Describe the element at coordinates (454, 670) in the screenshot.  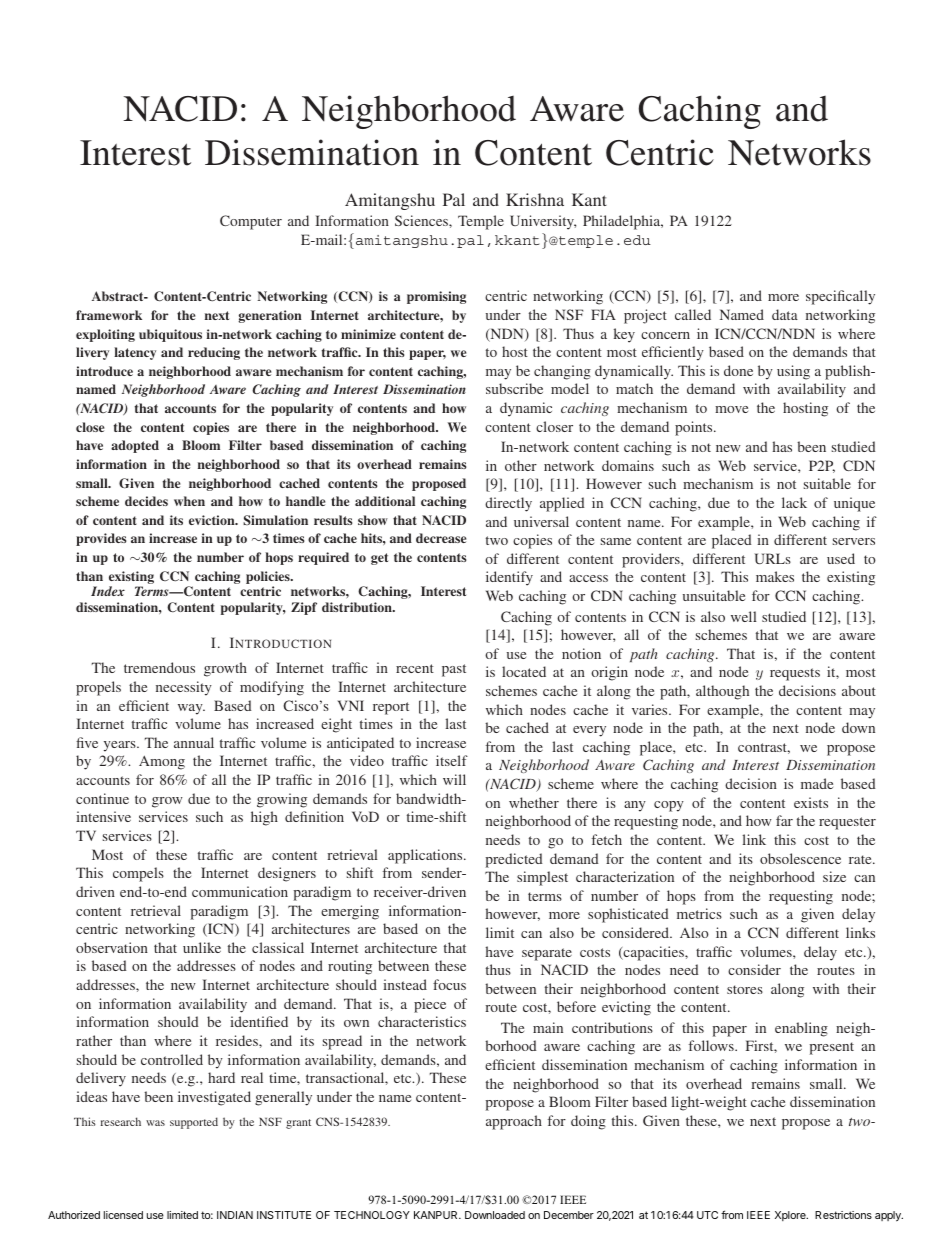
I see `past` at that location.
